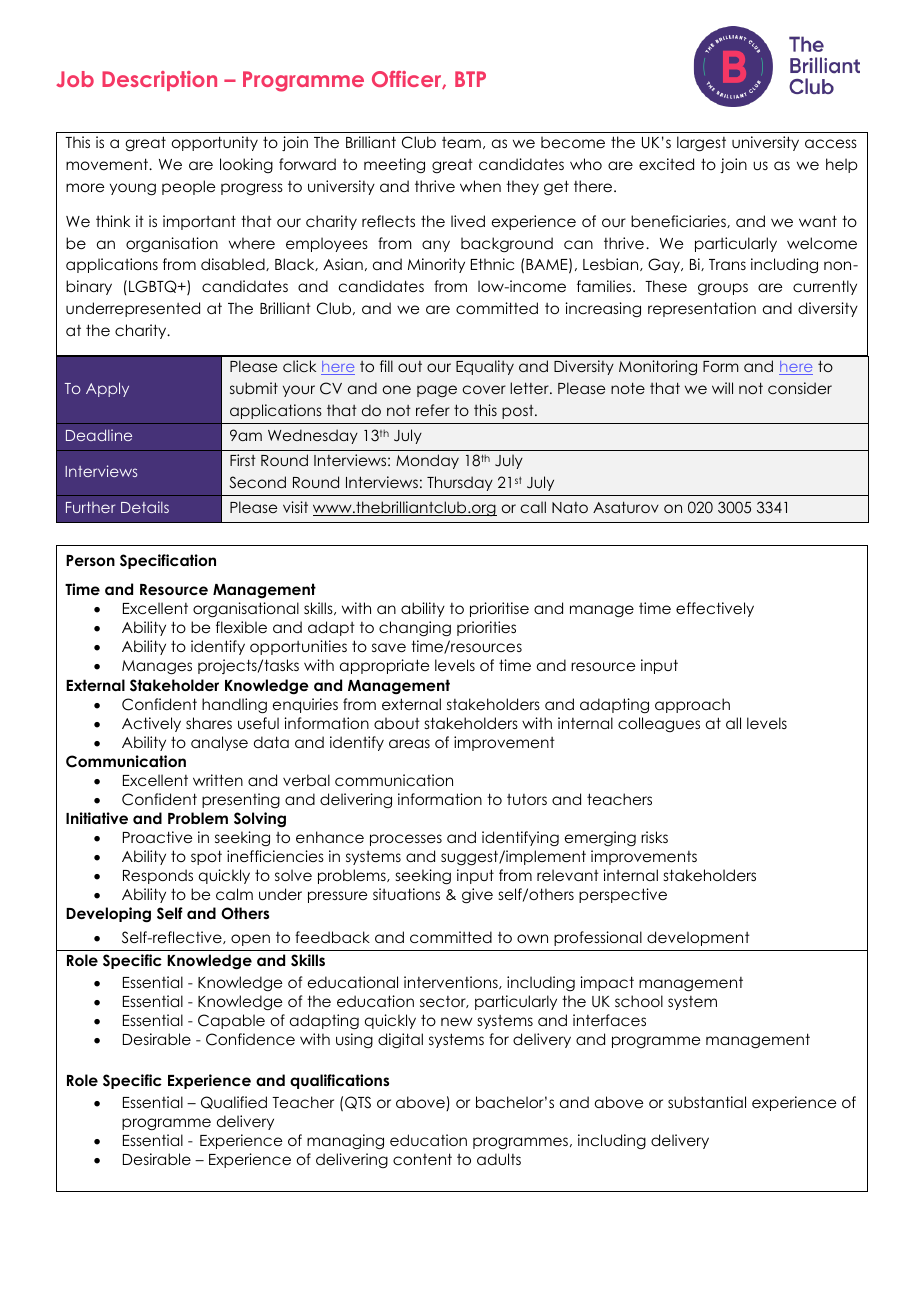 The width and height of the page is (924, 1308). I want to click on content, so click(422, 1159).
